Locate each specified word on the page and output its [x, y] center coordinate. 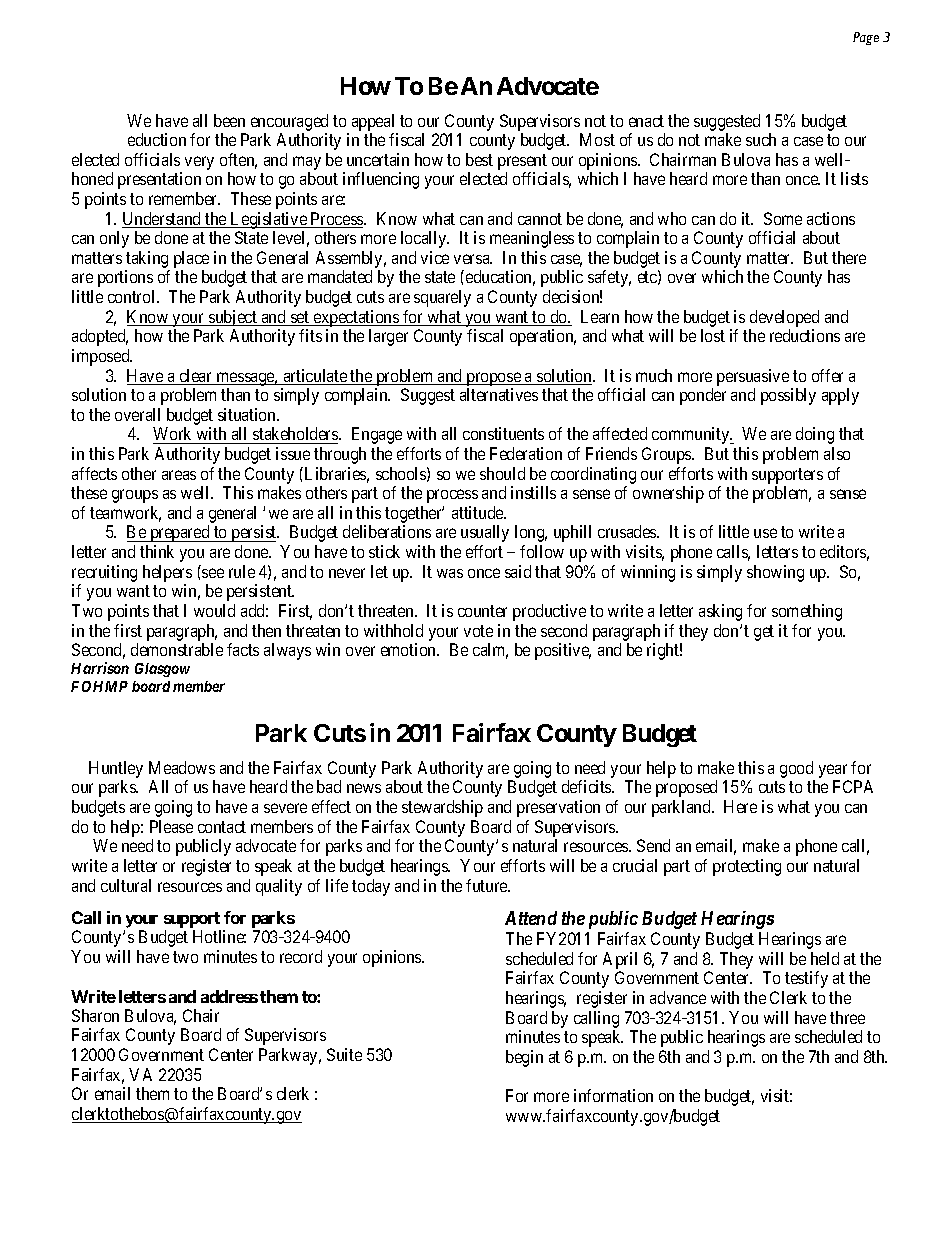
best [479, 159]
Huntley [116, 771]
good [797, 771]
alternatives [499, 394]
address [229, 996]
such [761, 139]
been [229, 120]
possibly [788, 396]
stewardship [442, 808]
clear [196, 377]
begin [524, 1058]
